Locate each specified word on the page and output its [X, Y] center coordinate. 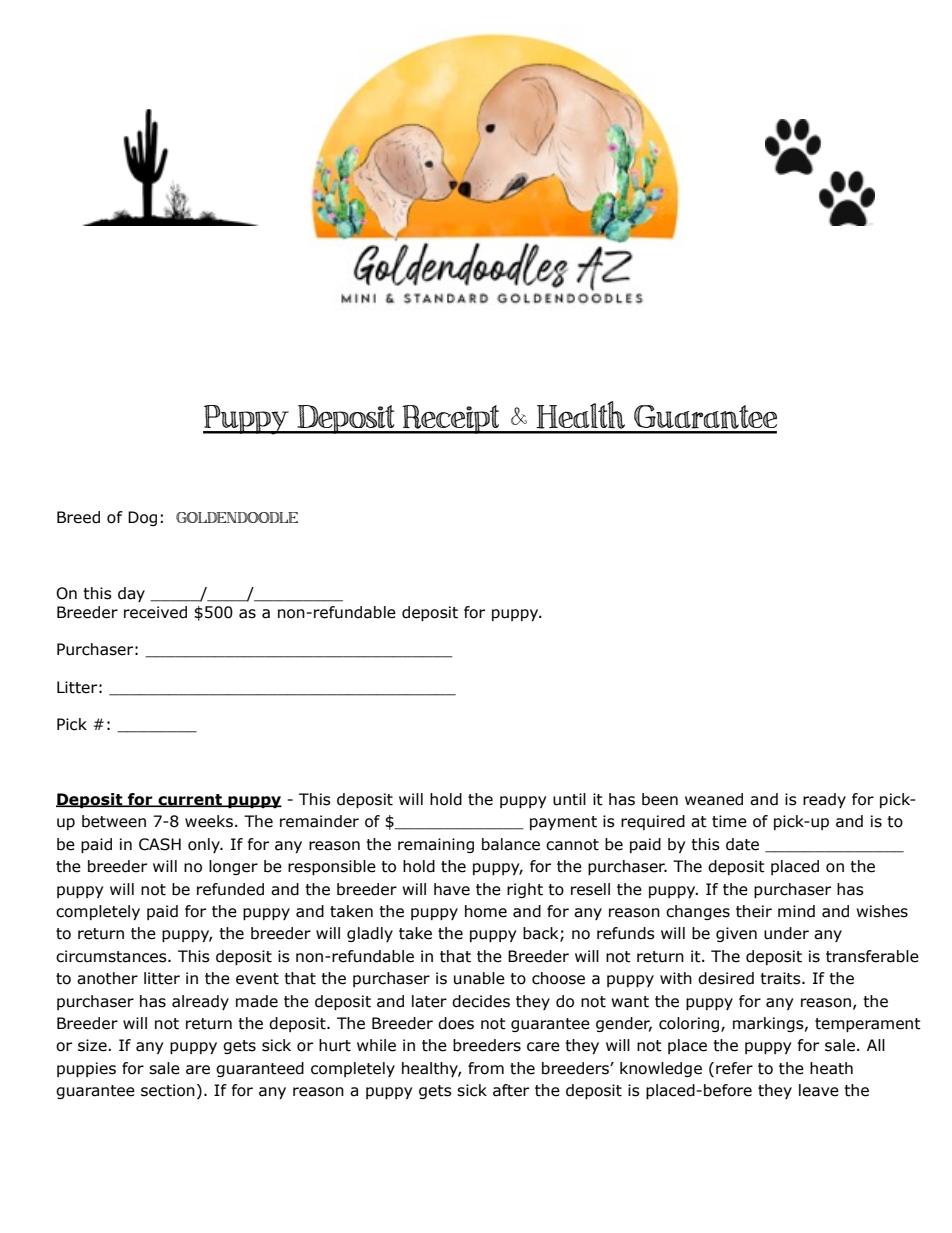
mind [796, 911]
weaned [714, 799]
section [168, 1090]
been [660, 799]
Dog [142, 518]
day [131, 594]
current [190, 800]
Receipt [451, 419]
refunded [230, 889]
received [155, 612]
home [486, 911]
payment [563, 823]
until [569, 799]
